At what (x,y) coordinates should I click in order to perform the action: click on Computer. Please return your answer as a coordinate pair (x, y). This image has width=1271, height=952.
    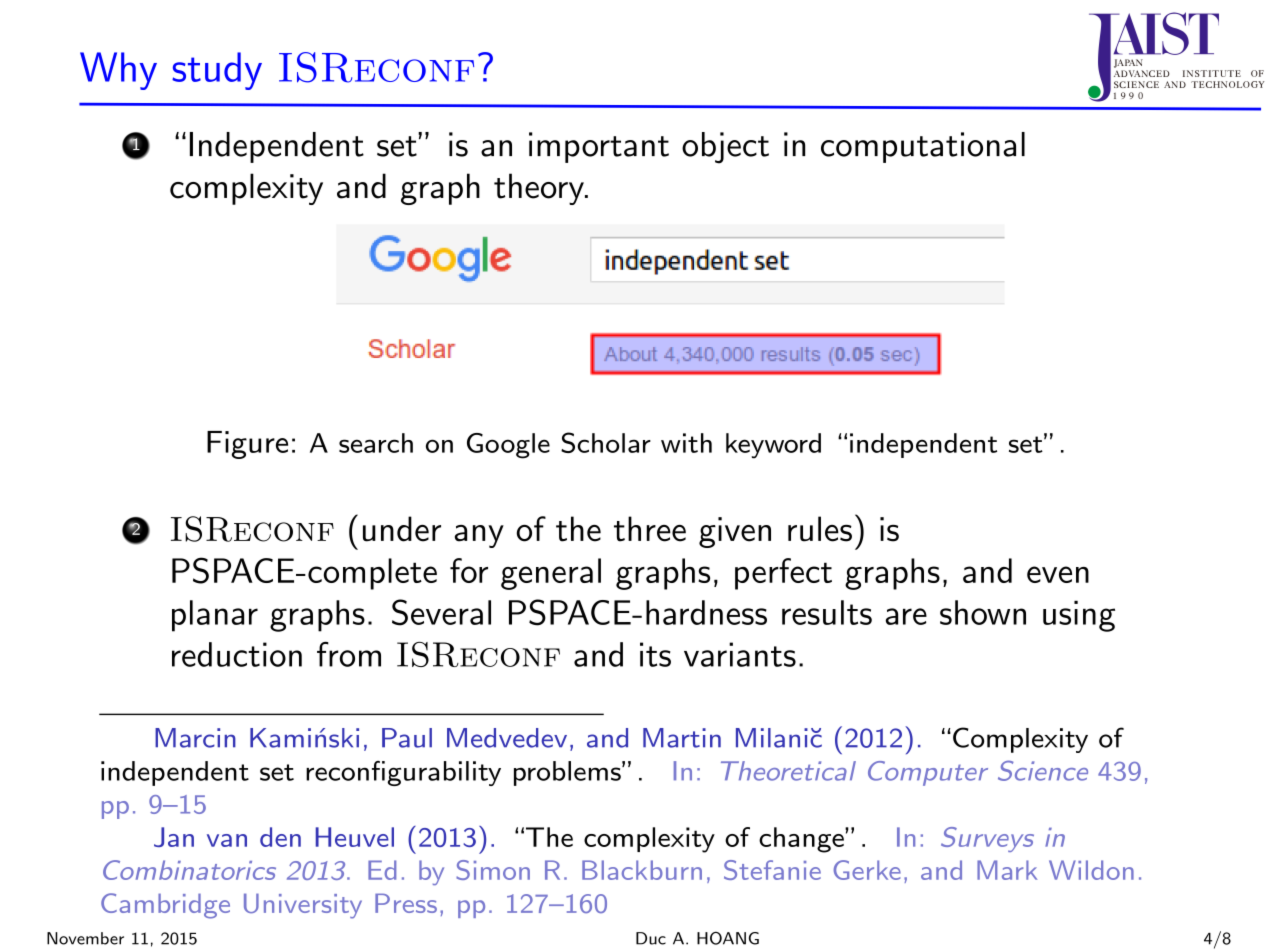
    Looking at the image, I should click on (928, 773).
